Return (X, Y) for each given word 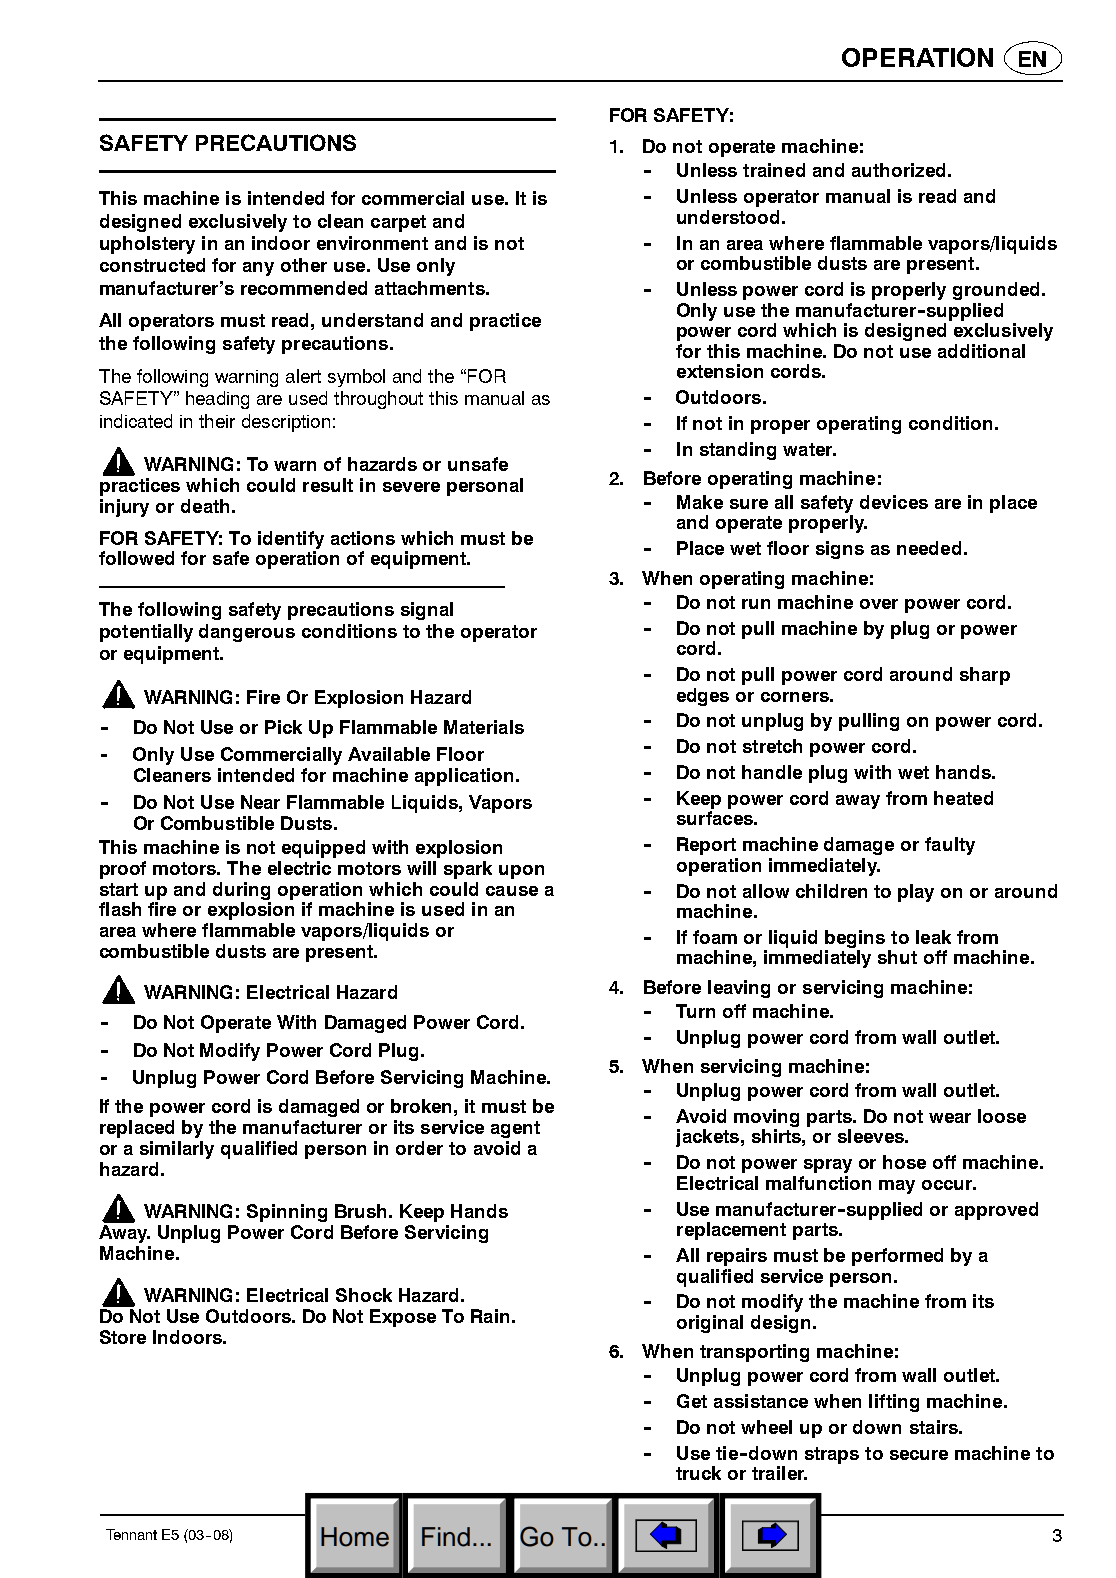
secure (919, 1455)
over (879, 604)
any (258, 269)
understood (728, 217)
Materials (484, 727)
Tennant (131, 1534)
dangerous (247, 633)
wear (950, 1118)
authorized (898, 170)
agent (515, 1129)
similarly (177, 1150)
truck (698, 1473)
